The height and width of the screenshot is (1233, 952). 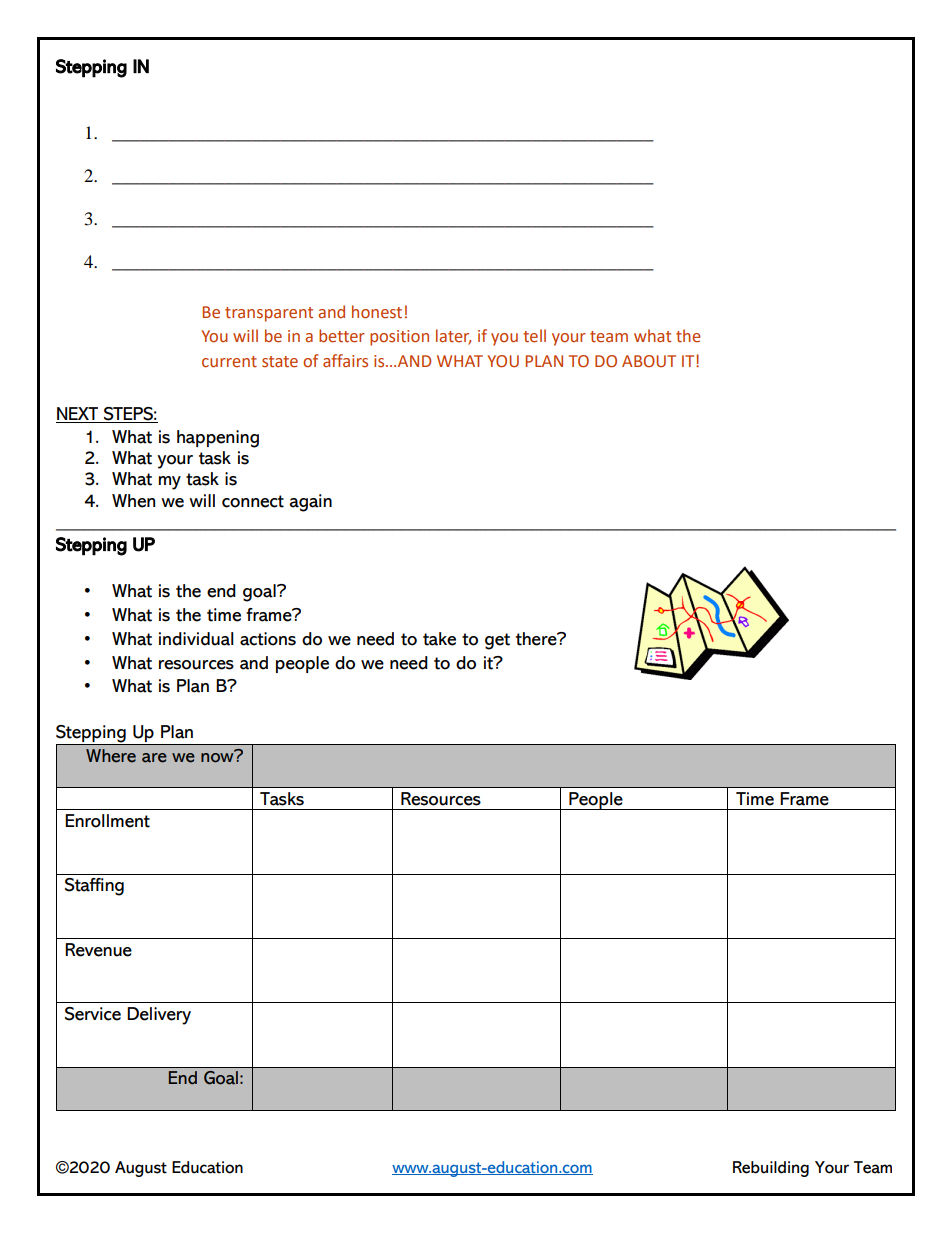 I want to click on current, so click(x=229, y=362).
